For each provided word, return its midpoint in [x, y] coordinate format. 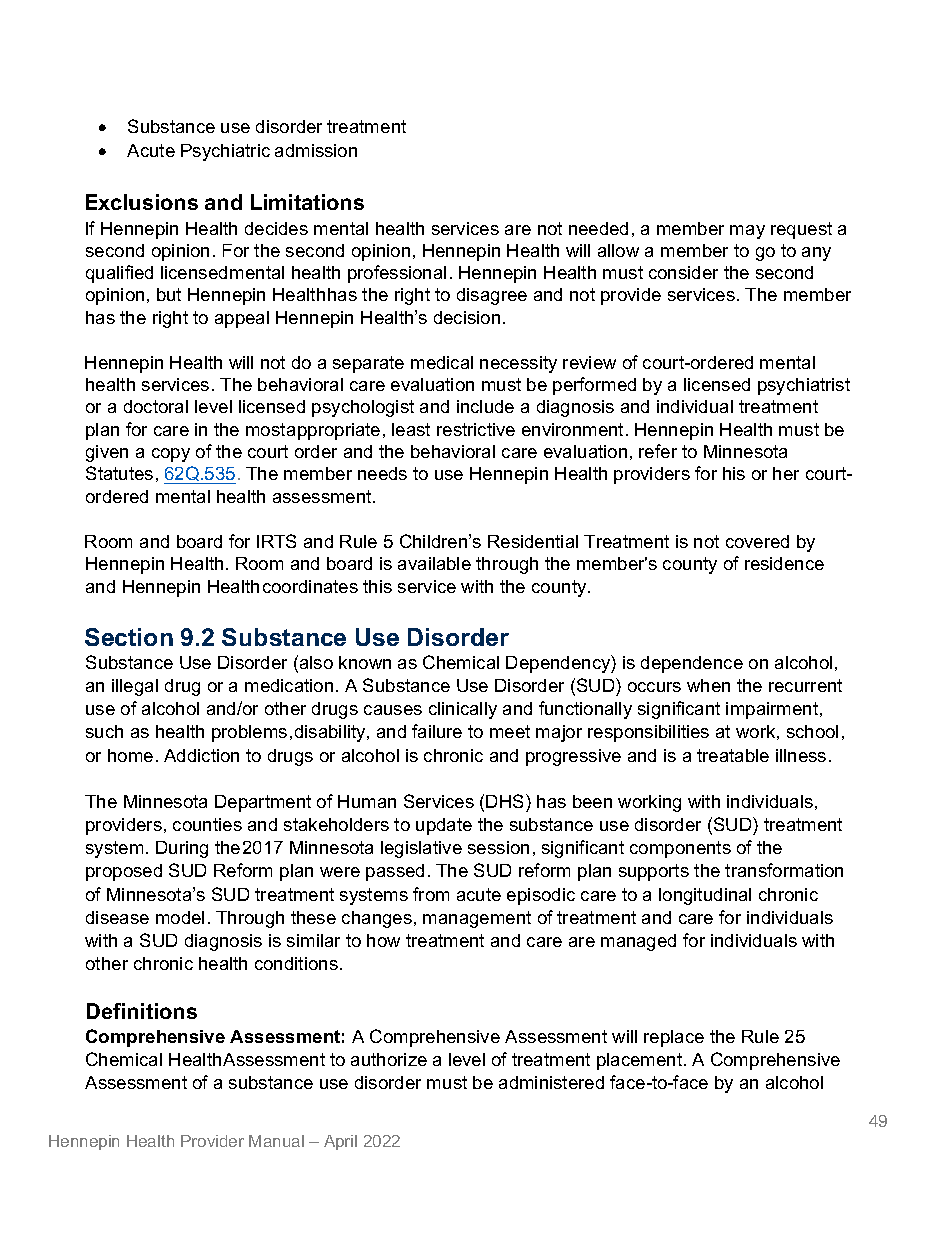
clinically [463, 710]
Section [129, 637]
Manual [276, 1141]
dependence [692, 664]
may [747, 232]
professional [397, 274]
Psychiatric [225, 152]
